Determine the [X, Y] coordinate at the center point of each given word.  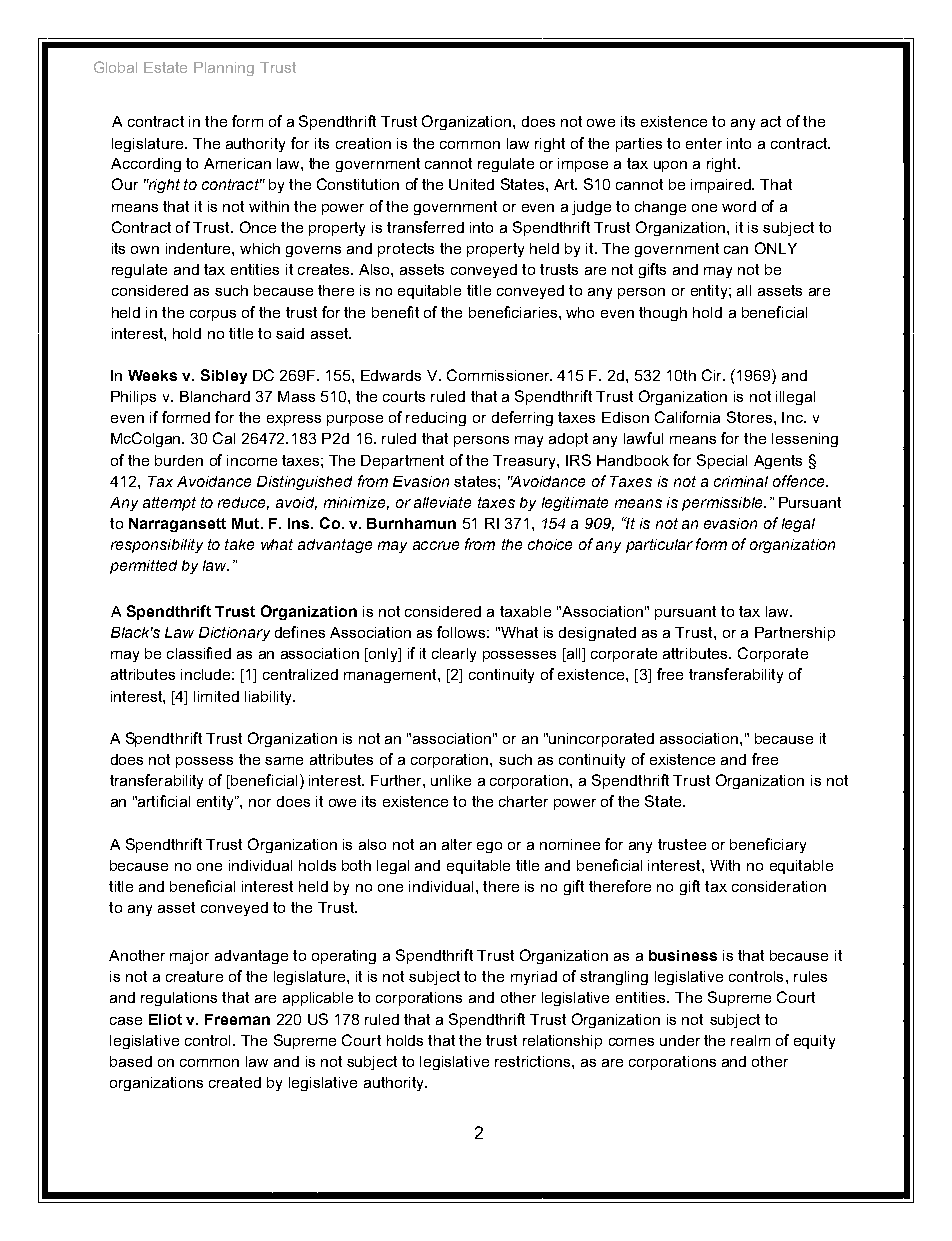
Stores [749, 417]
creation [363, 143]
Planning [224, 69]
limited [216, 696]
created [235, 1082]
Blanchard [215, 396]
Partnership [795, 634]
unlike [451, 780]
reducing [436, 419]
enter [704, 143]
